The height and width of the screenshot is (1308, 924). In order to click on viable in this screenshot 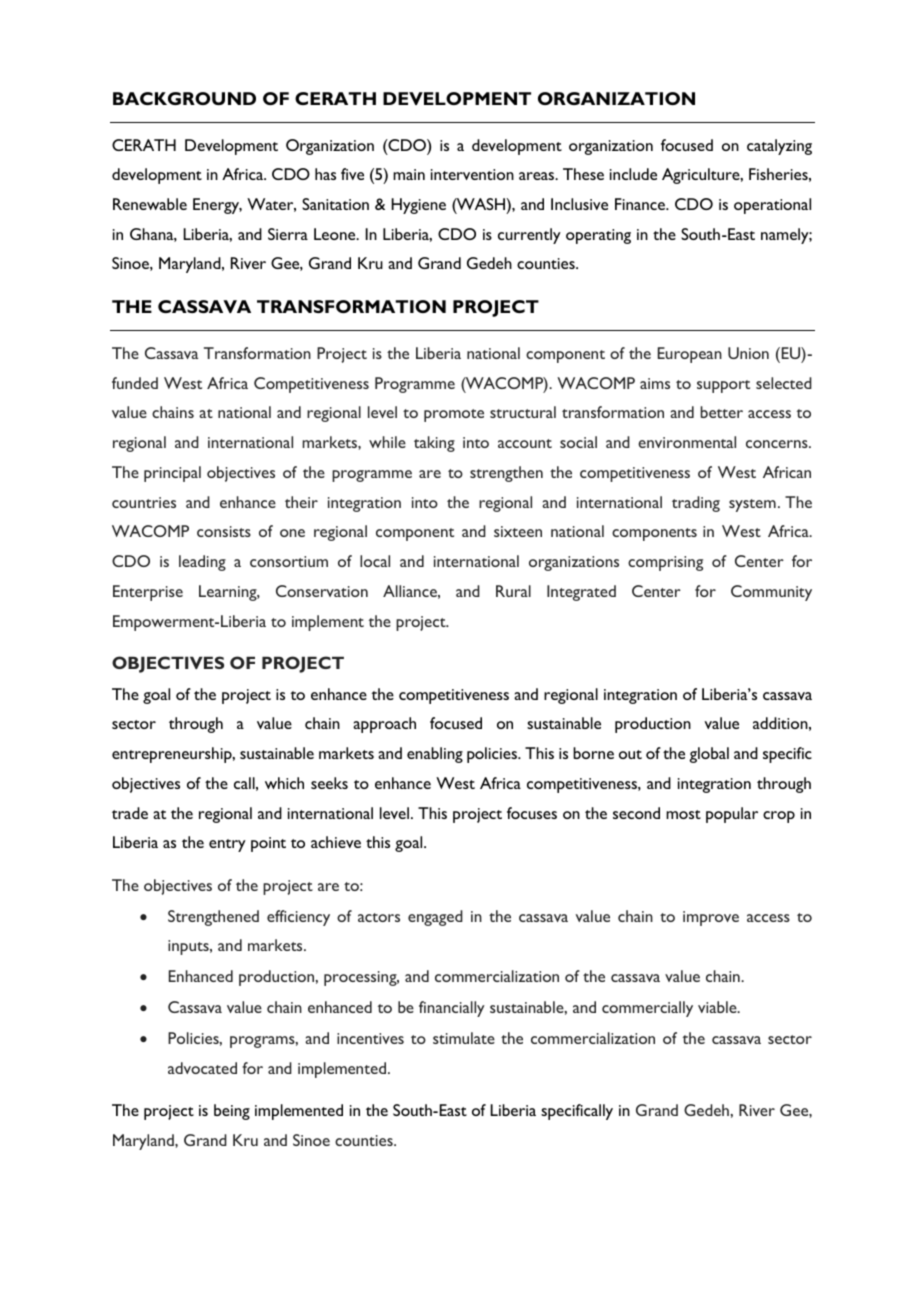, I will do `click(718, 1007)`.
